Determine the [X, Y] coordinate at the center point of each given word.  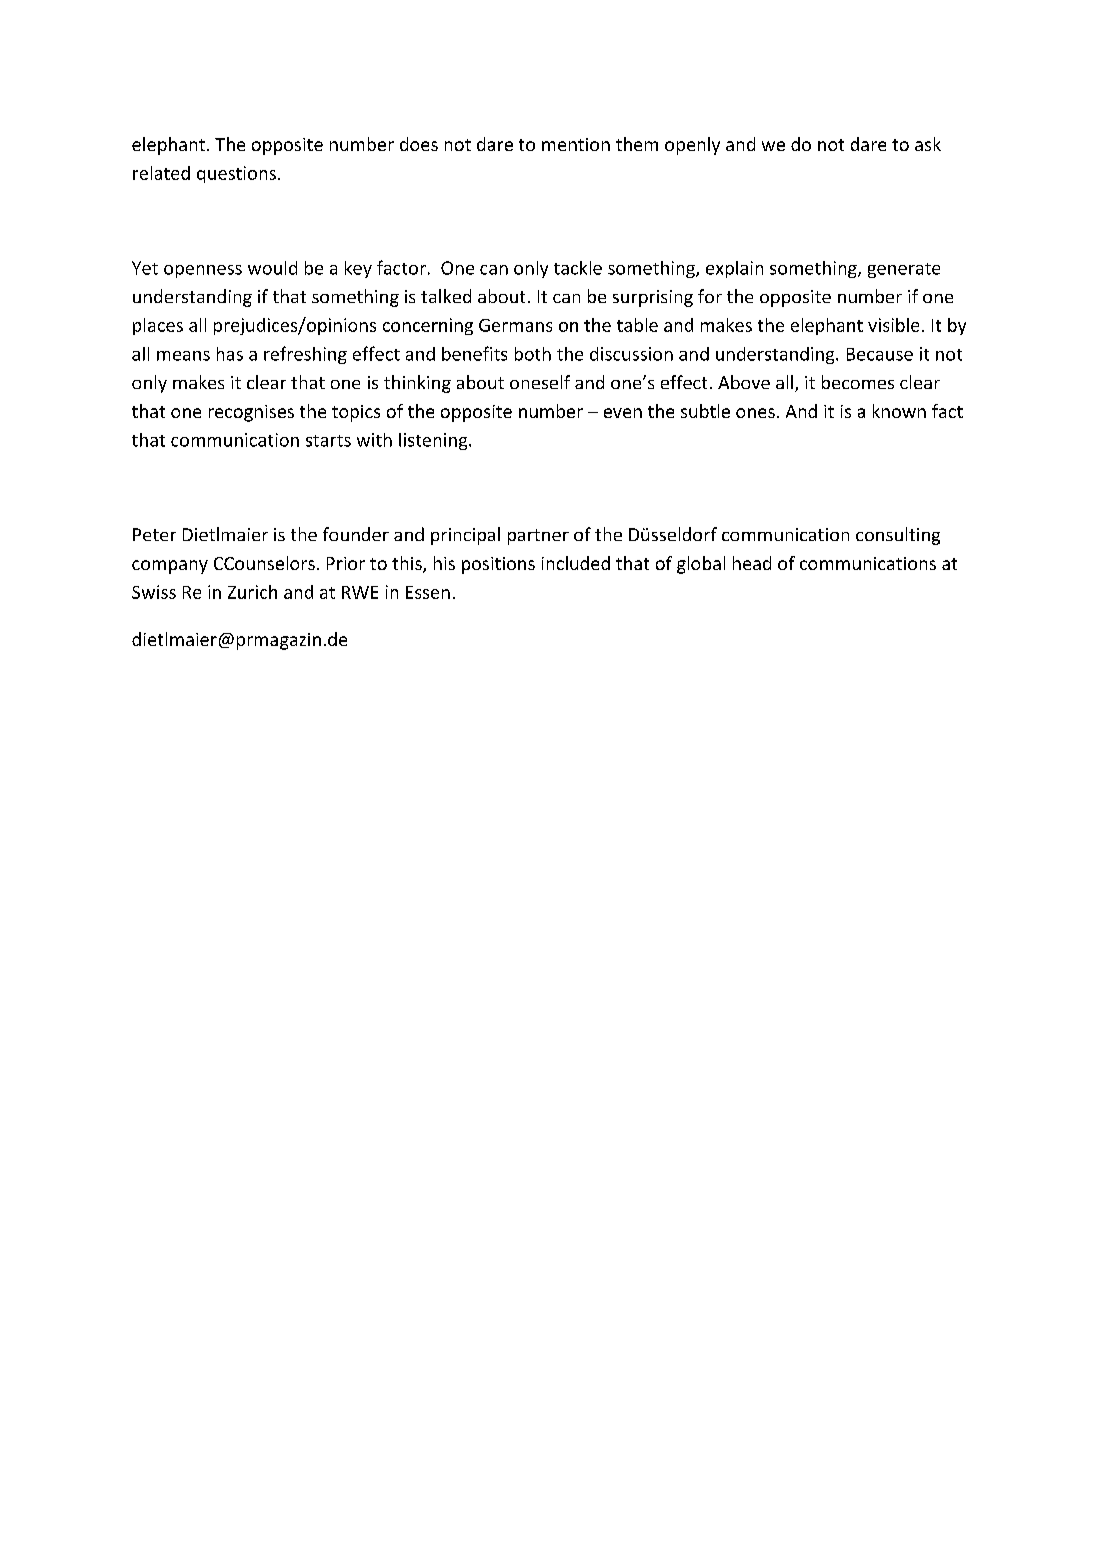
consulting [898, 536]
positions [498, 565]
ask [928, 144]
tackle [578, 268]
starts [328, 441]
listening [434, 441]
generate [904, 270]
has [230, 354]
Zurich [252, 592]
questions [236, 174]
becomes [858, 382]
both [533, 354]
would [272, 268]
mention [576, 144]
